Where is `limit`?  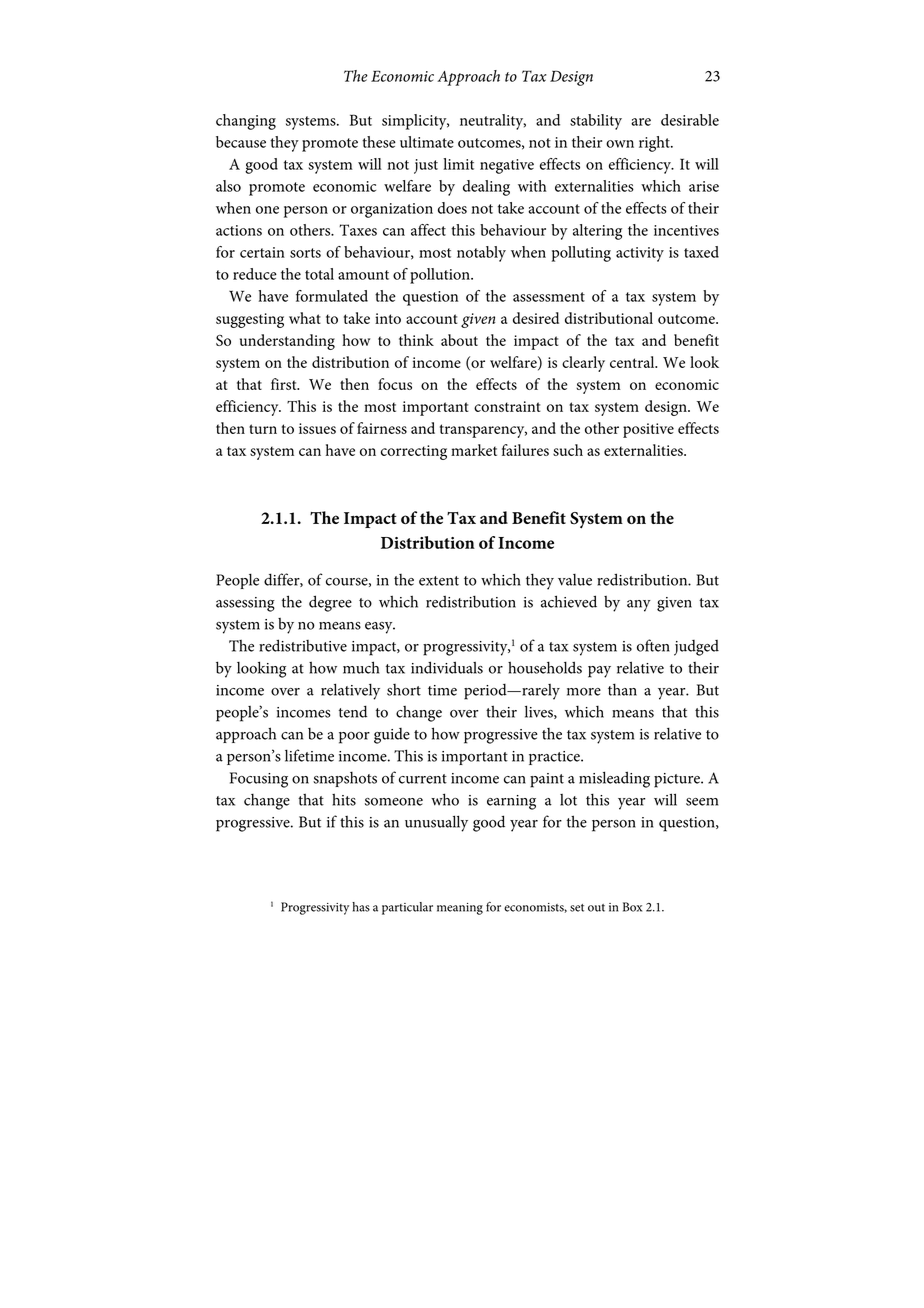 limit is located at coordinates (458, 164).
